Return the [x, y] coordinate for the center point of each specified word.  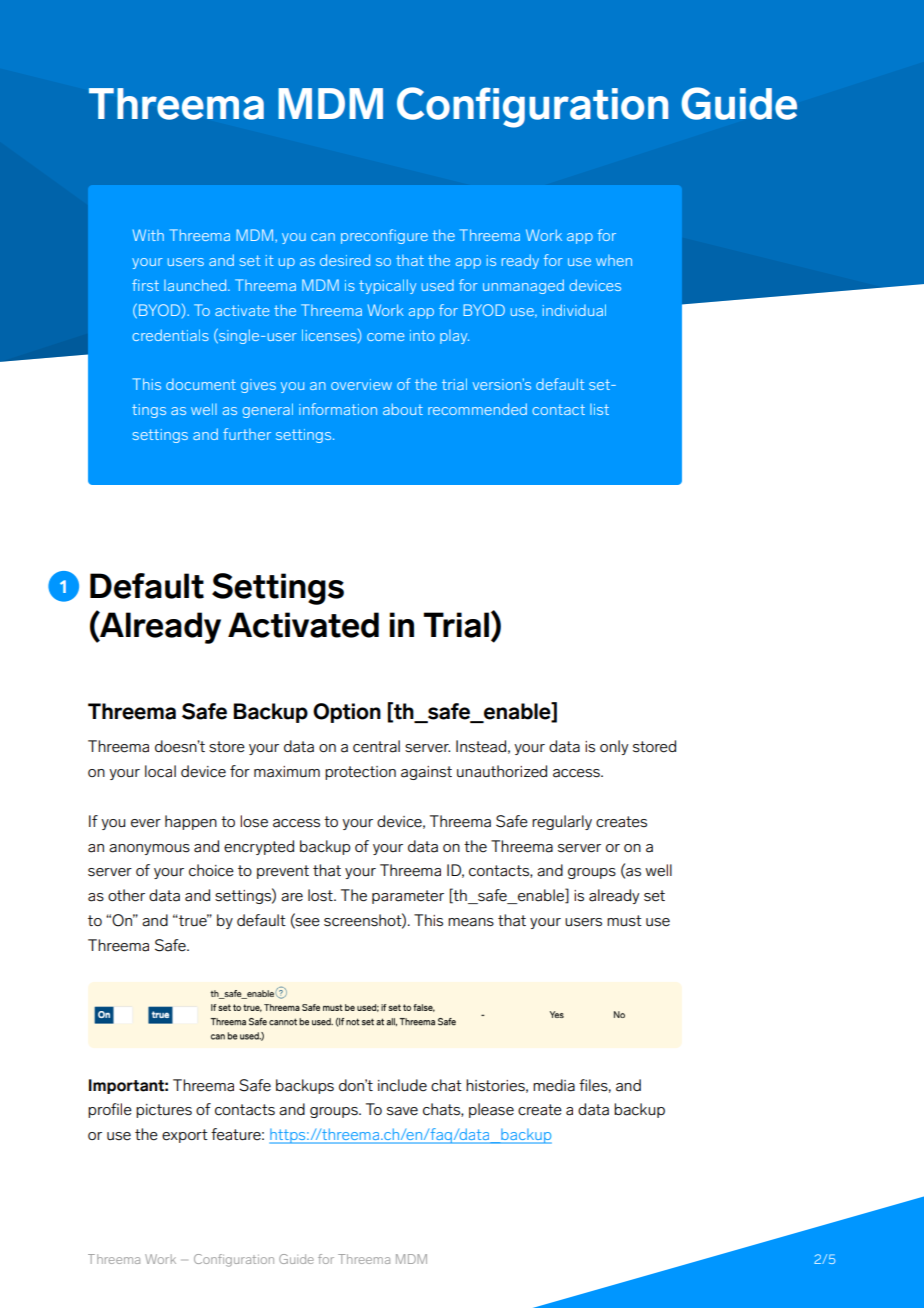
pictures [164, 1111]
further [247, 434]
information [338, 409]
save [402, 1111]
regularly [562, 822]
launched [196, 285]
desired [345, 260]
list [599, 409]
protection [360, 773]
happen [191, 822]
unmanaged [523, 286]
